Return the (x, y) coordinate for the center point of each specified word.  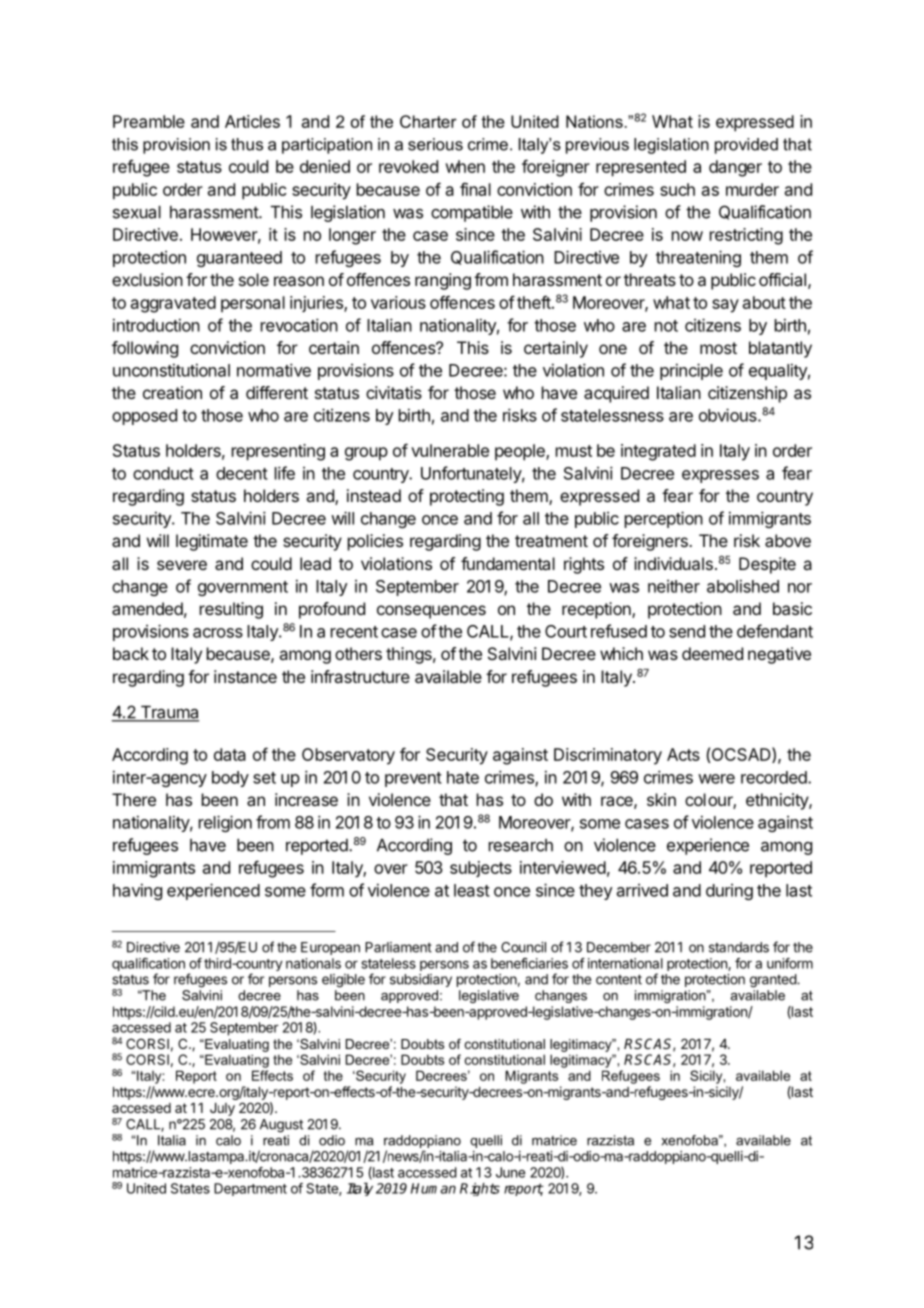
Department (250, 1189)
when (465, 166)
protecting (467, 497)
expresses (720, 476)
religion (225, 823)
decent (242, 473)
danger (735, 168)
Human (433, 1188)
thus (247, 144)
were (716, 779)
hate (463, 777)
